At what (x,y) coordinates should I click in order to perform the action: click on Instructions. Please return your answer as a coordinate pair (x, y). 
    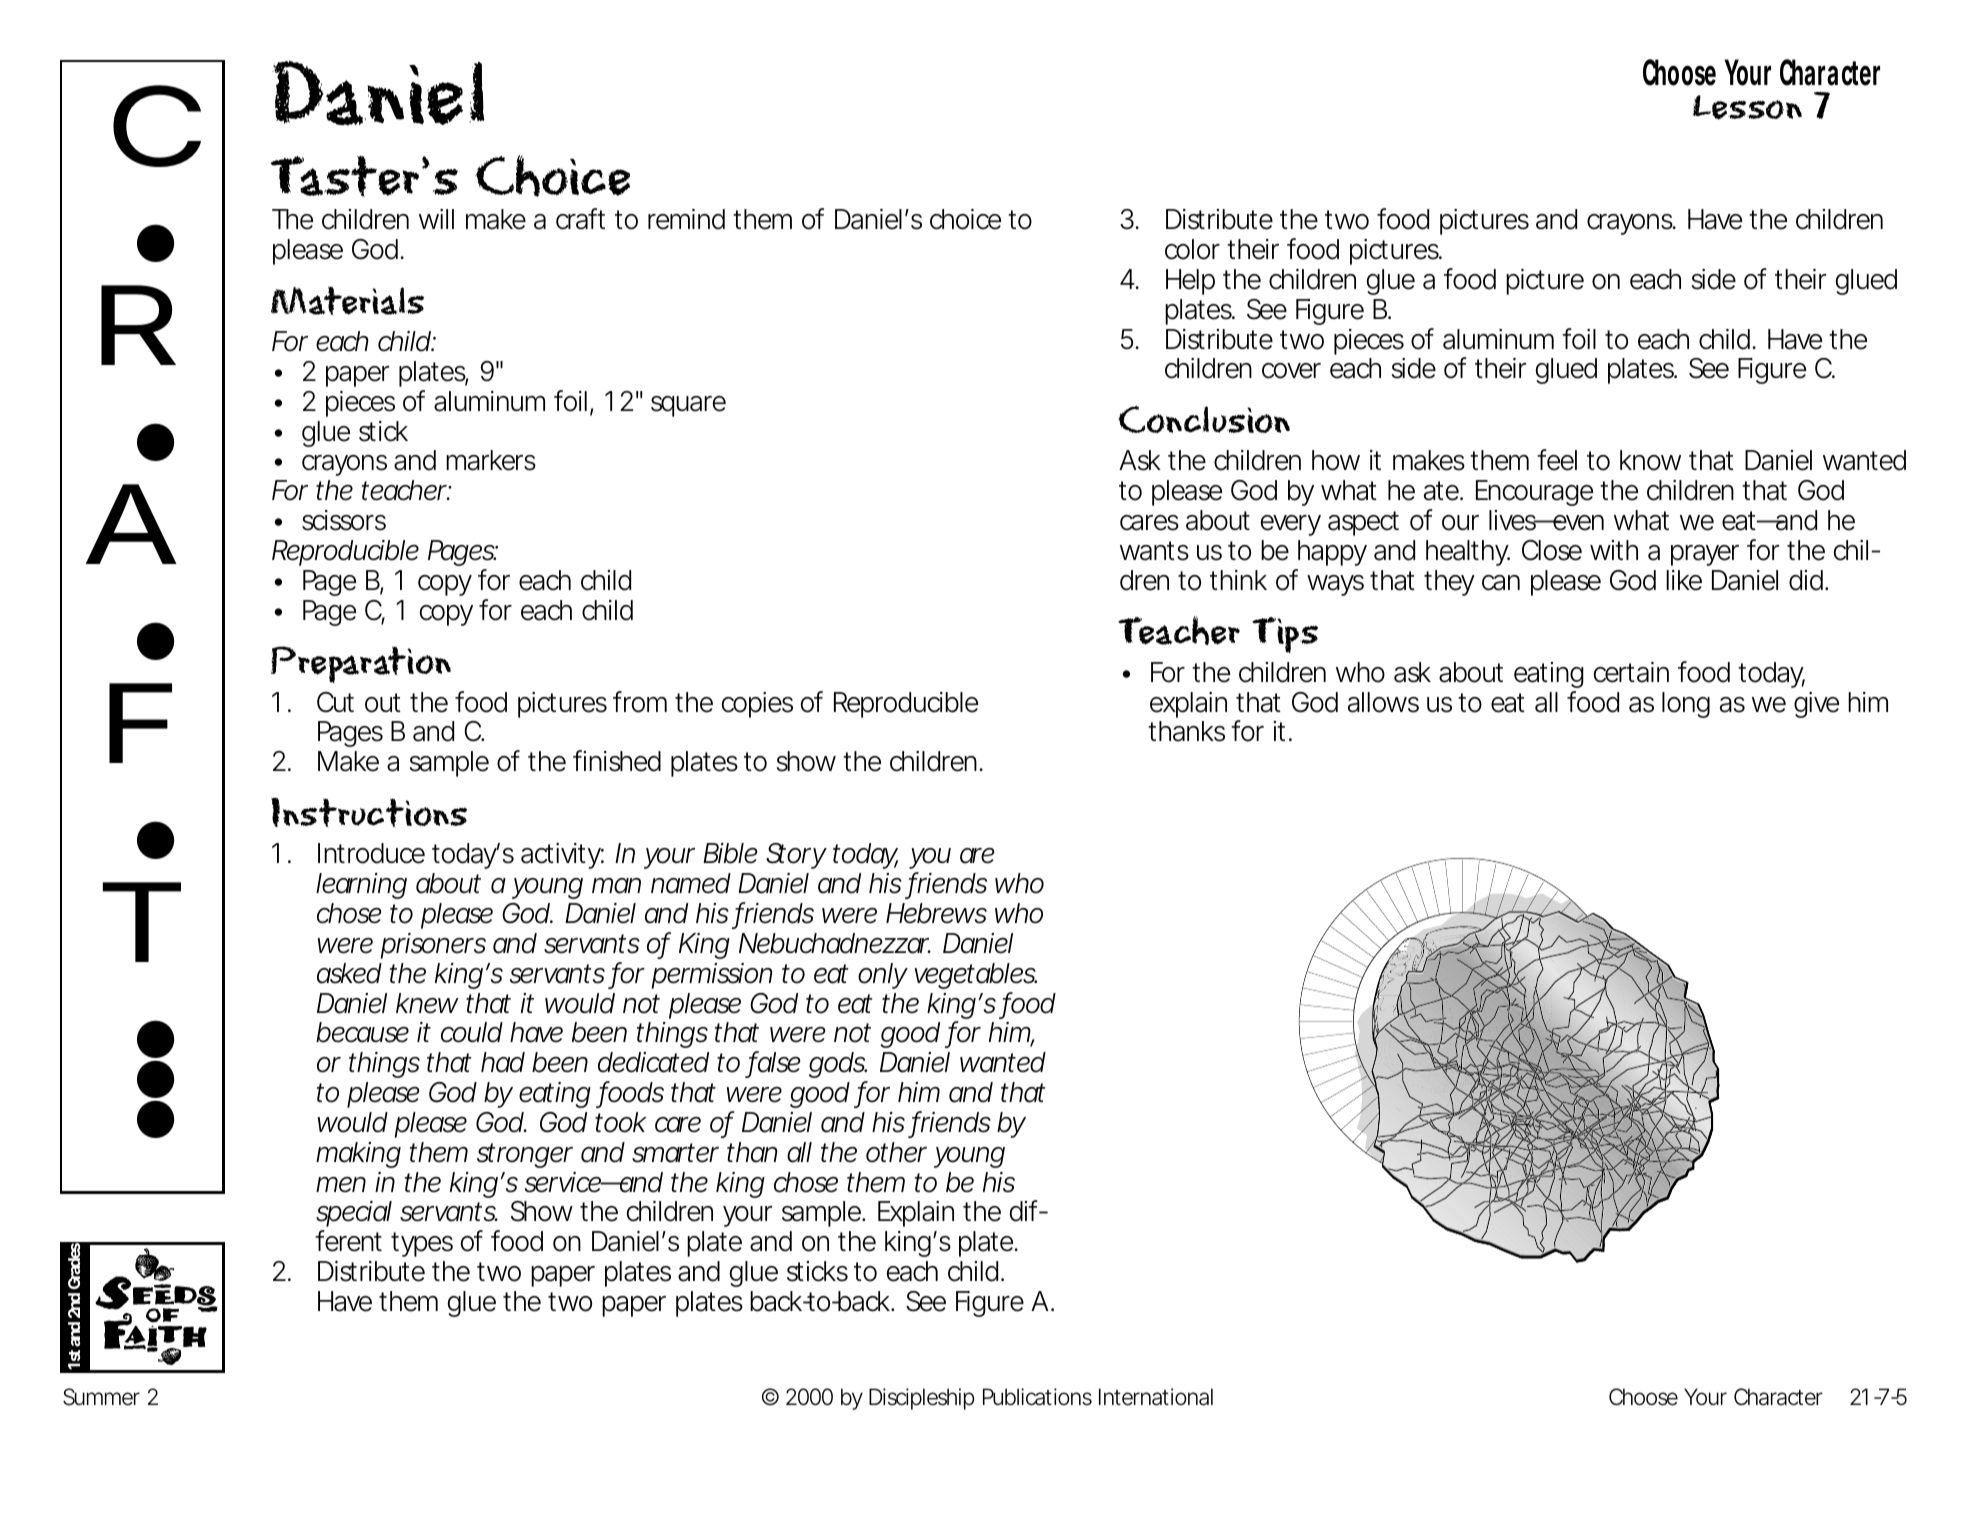
    Looking at the image, I should click on (369, 812).
